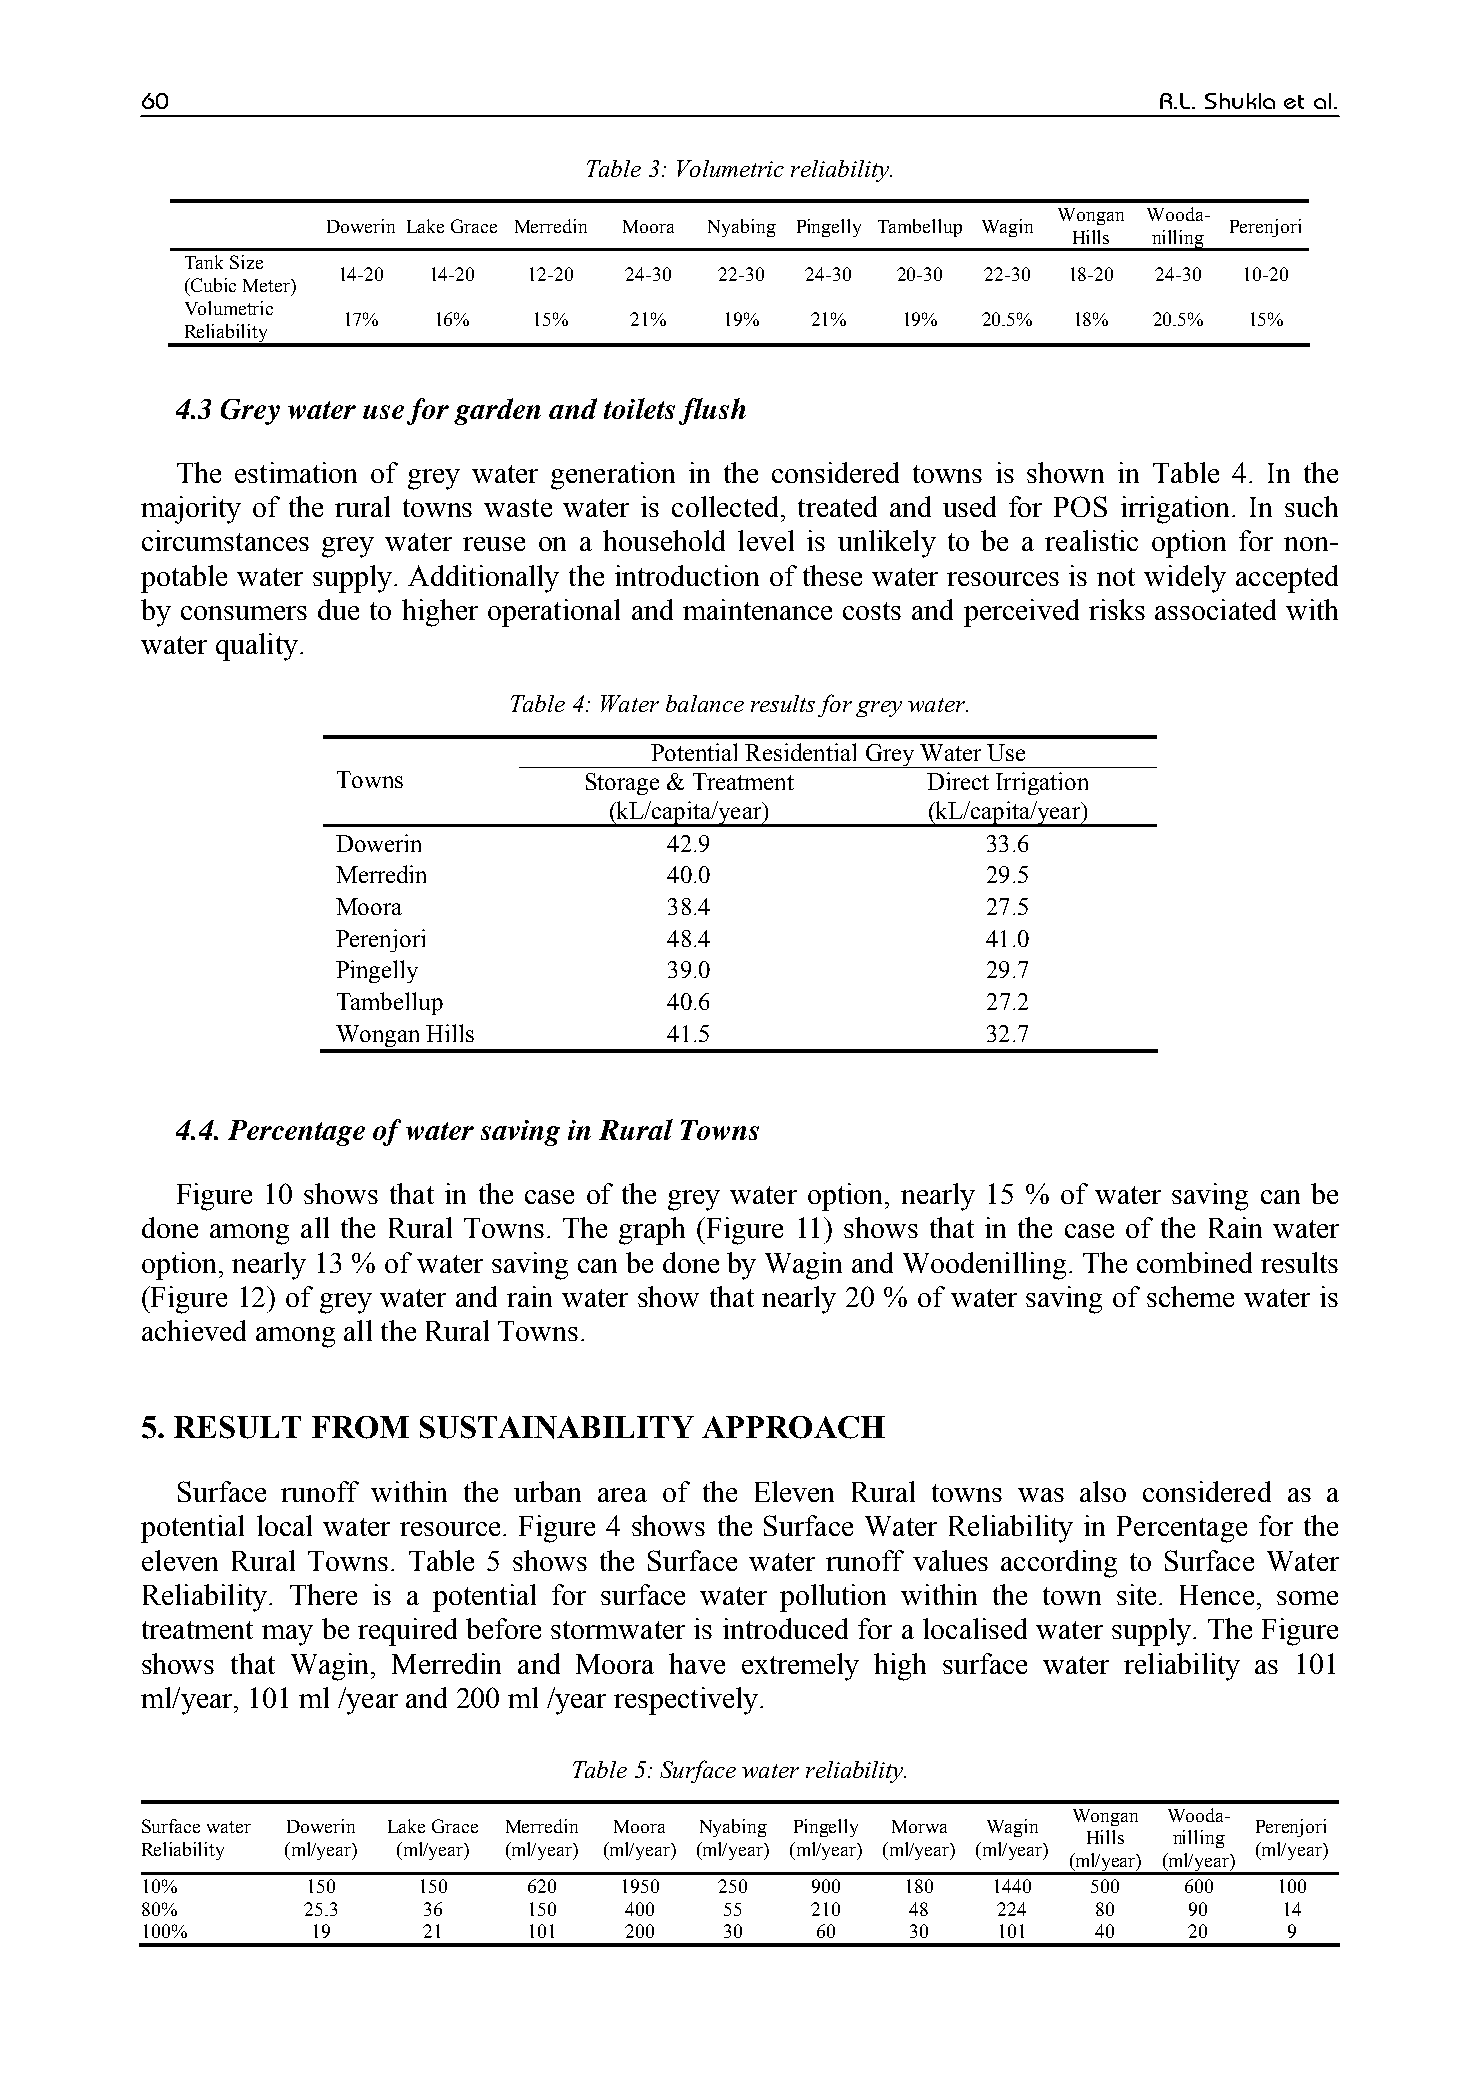  I want to click on associated, so click(1215, 609).
